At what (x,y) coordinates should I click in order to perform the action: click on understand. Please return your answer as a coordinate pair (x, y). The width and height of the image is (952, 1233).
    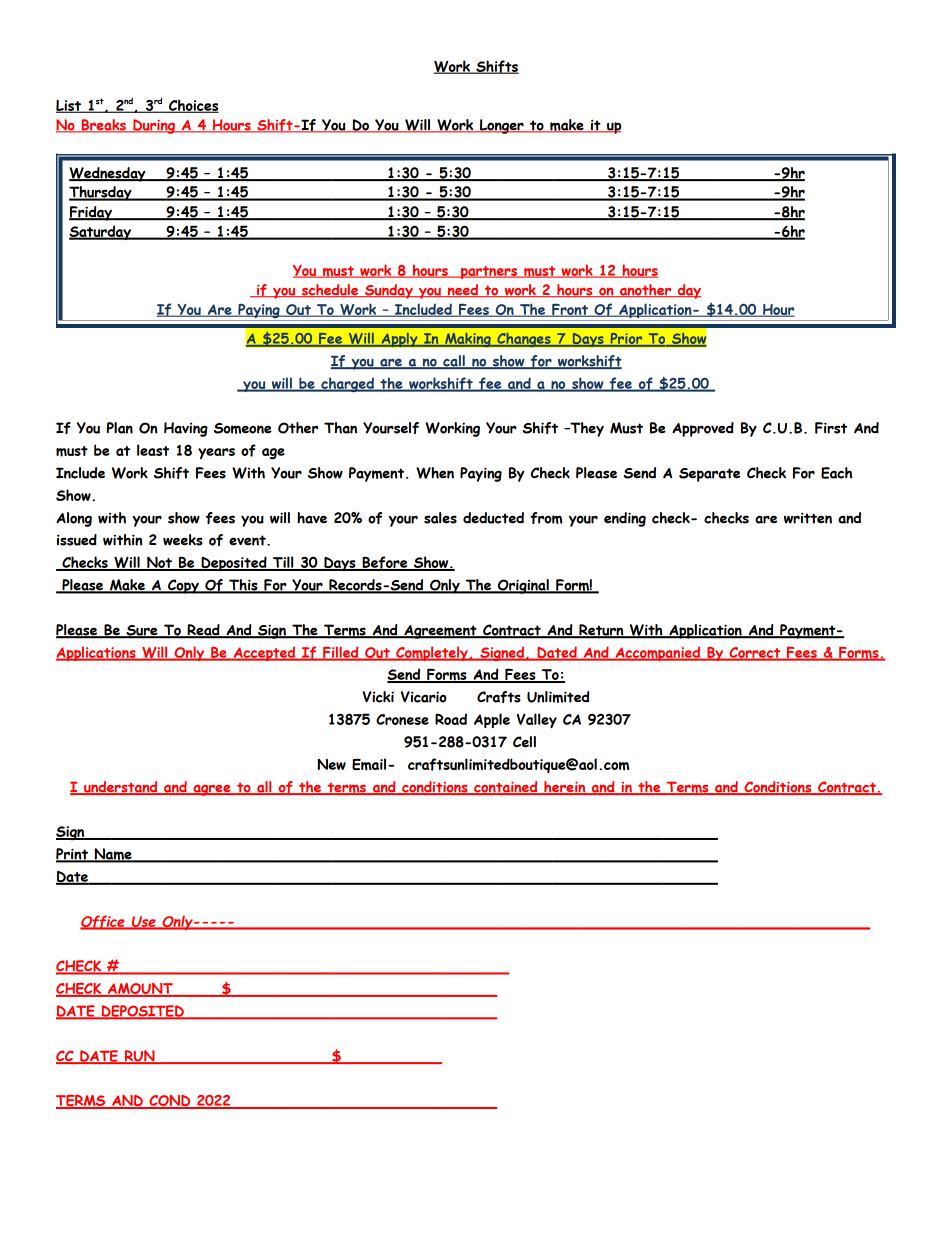
    Looking at the image, I should click on (121, 788).
